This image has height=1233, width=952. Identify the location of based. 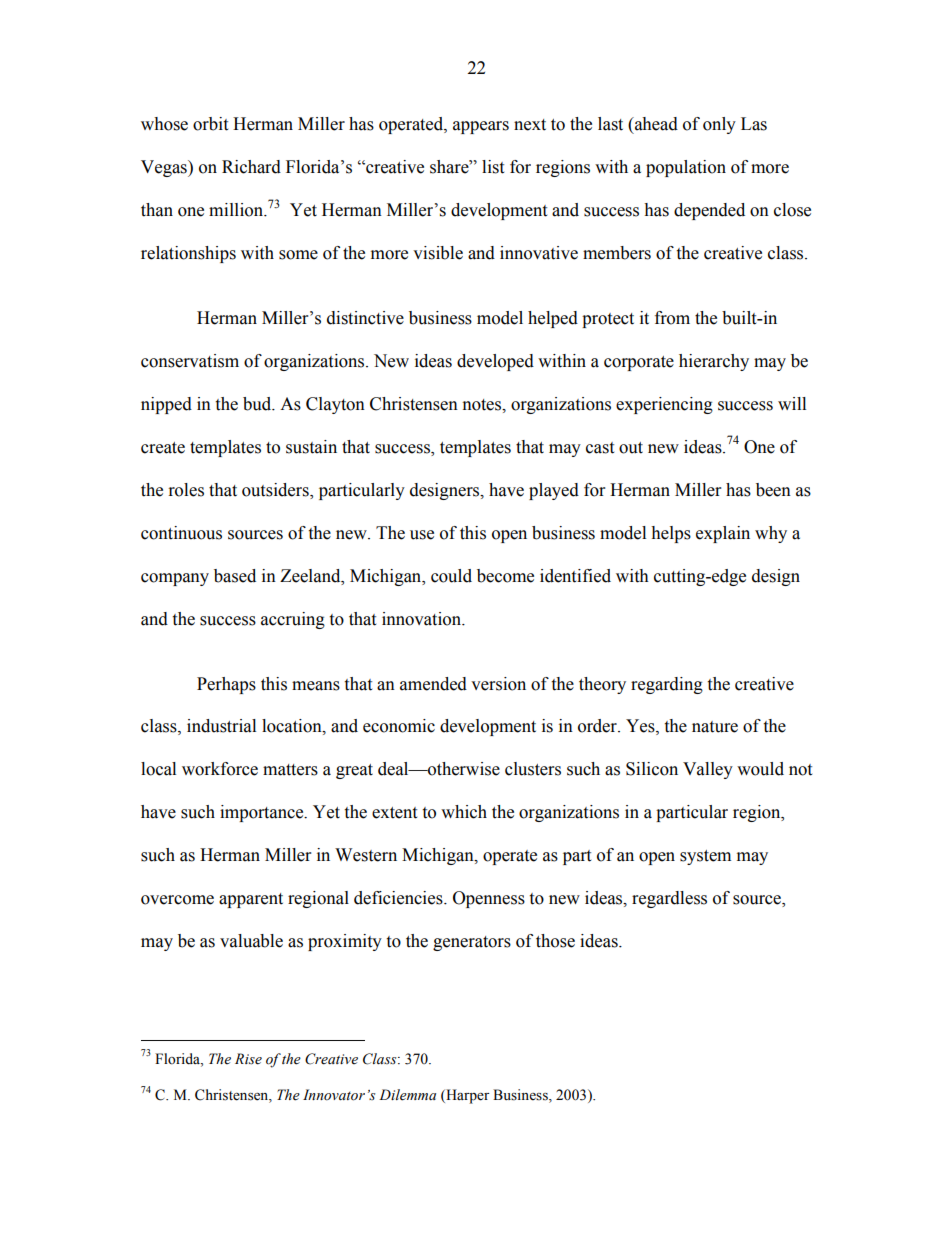
(235, 576).
